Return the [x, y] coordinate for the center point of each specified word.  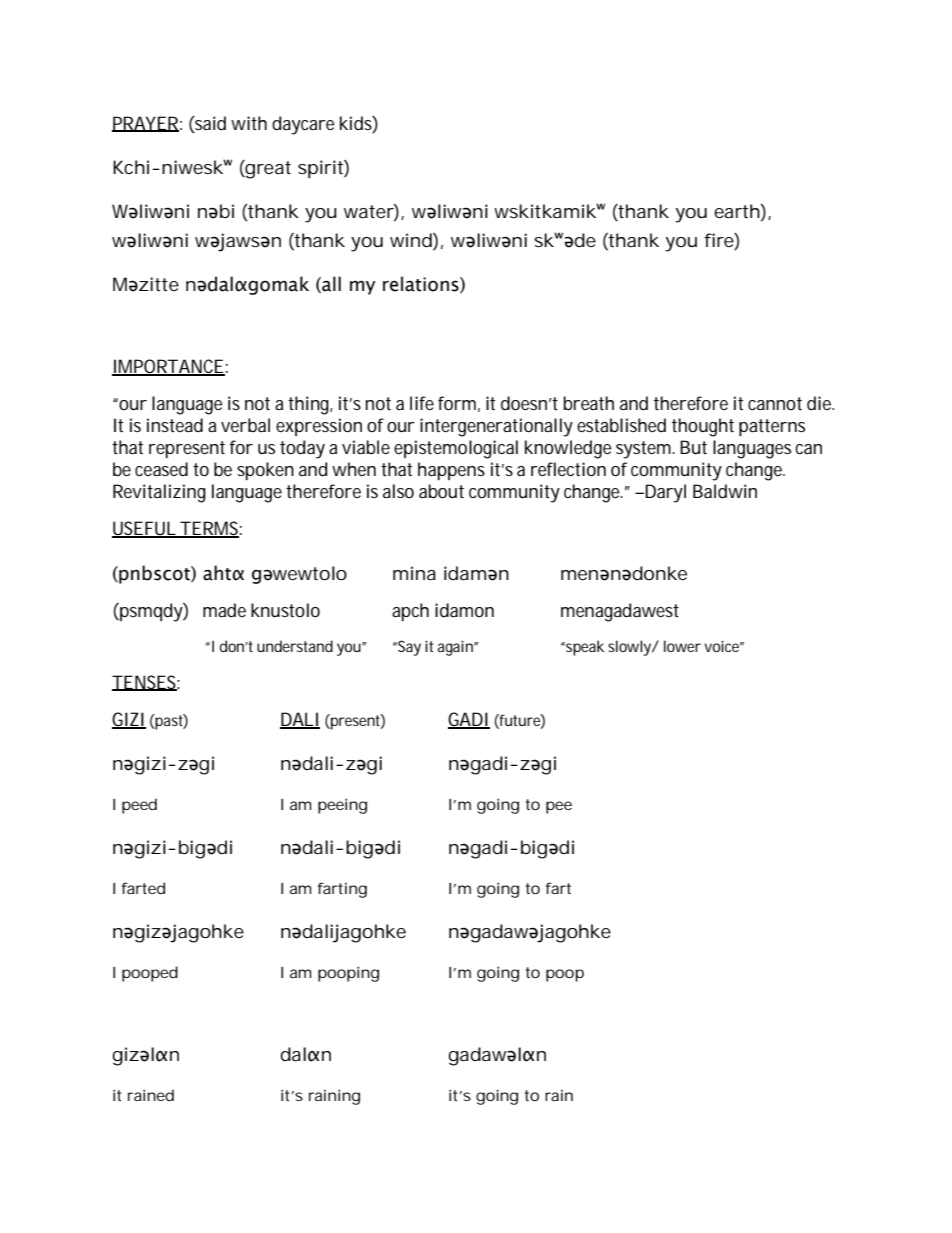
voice [721, 646]
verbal [245, 425]
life [422, 403]
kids [356, 123]
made [224, 610]
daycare [303, 125]
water [369, 211]
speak [584, 648]
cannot [775, 403]
